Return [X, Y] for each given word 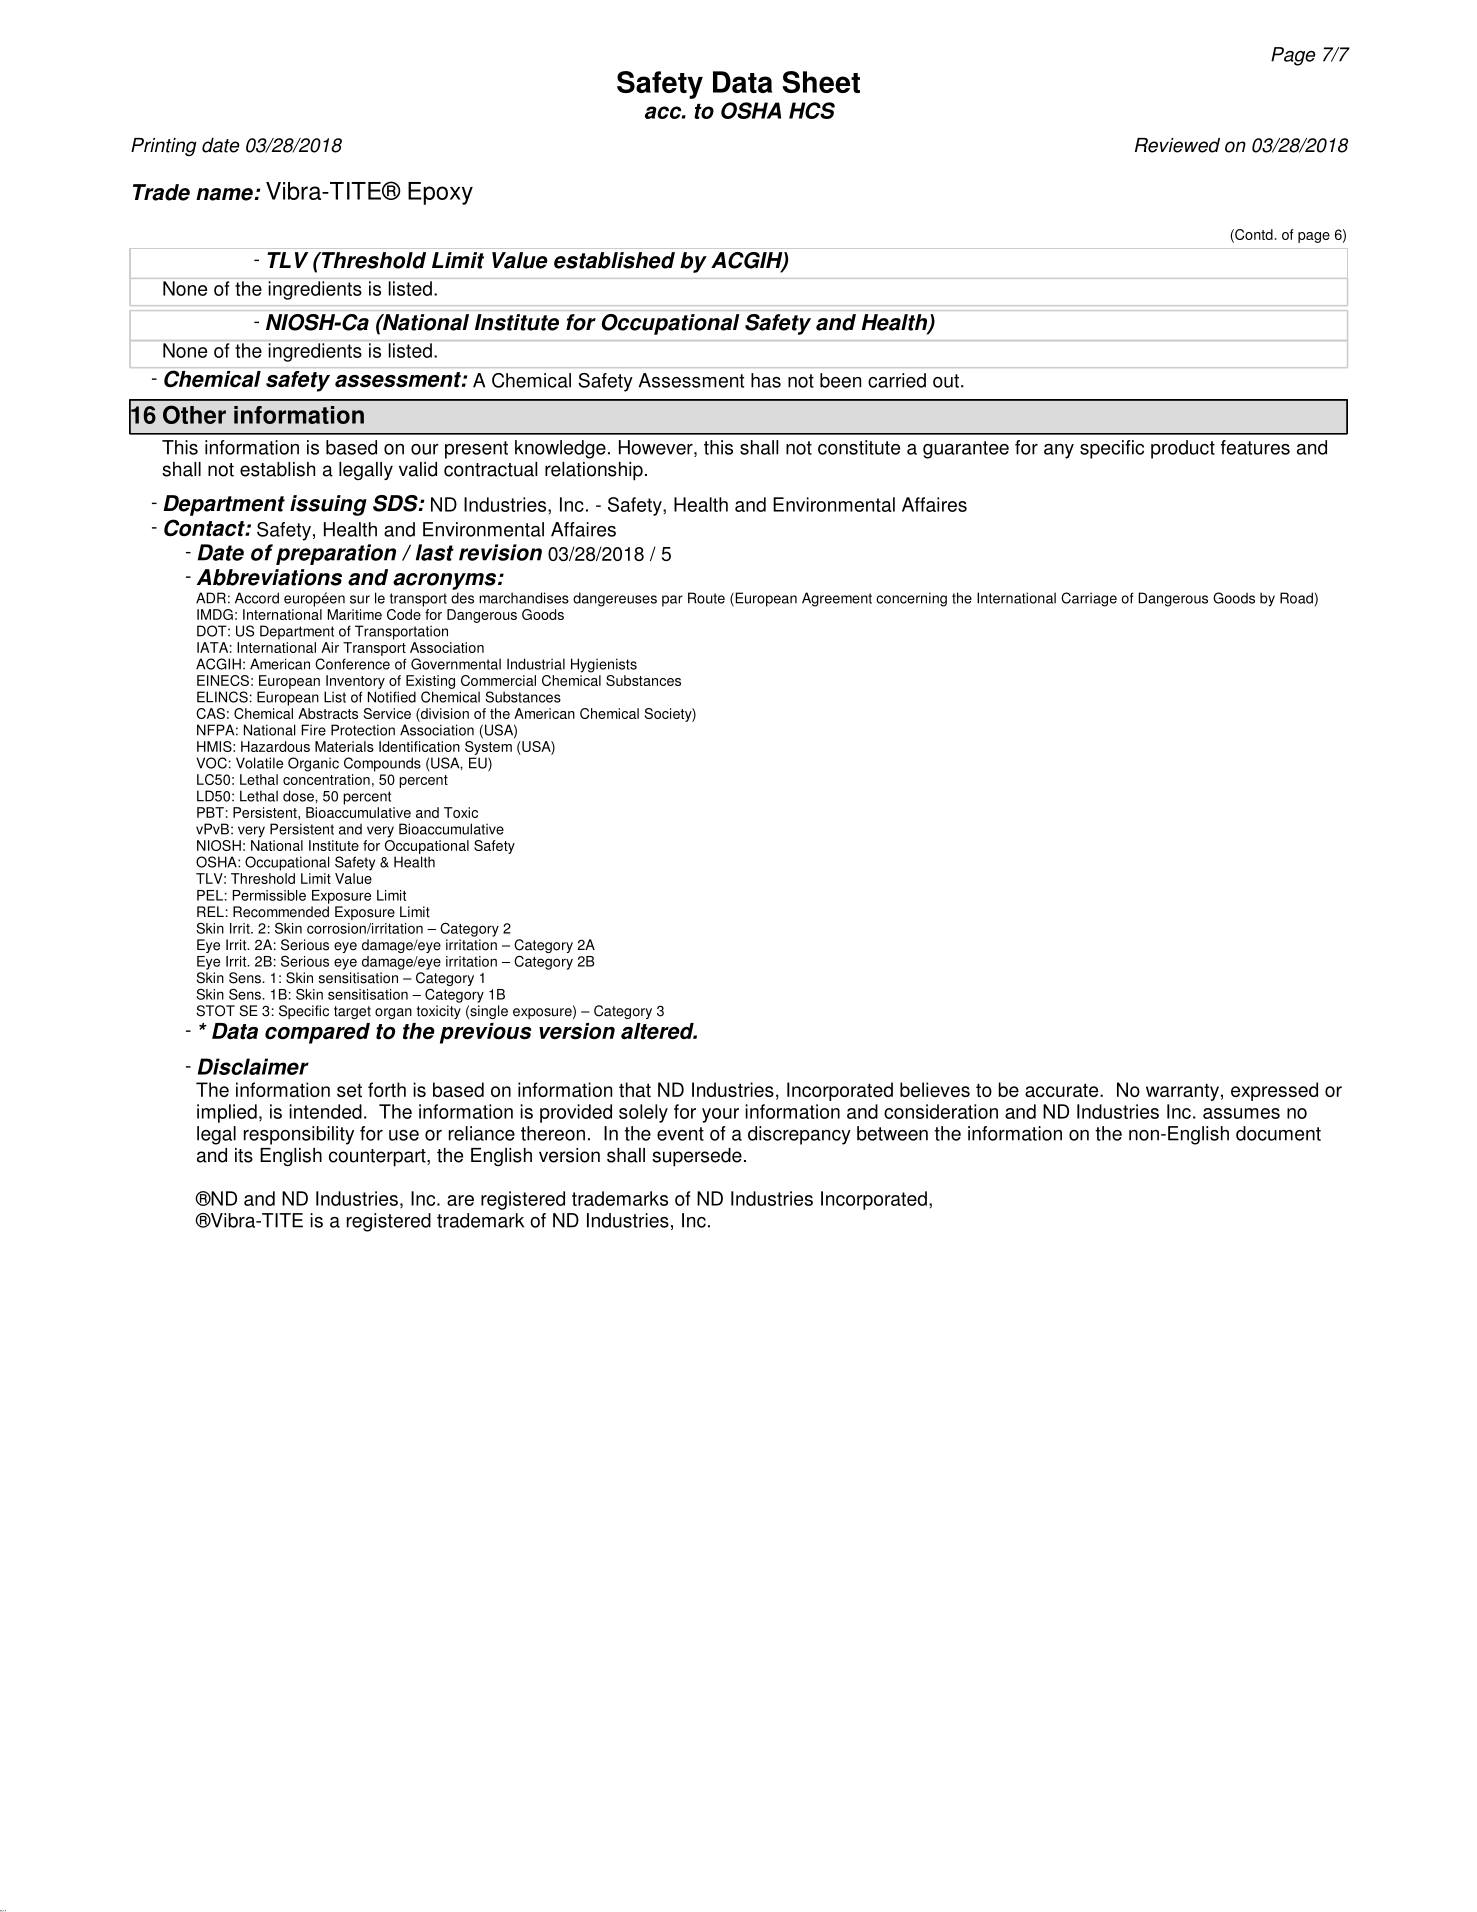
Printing [164, 147]
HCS [812, 110]
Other [194, 414]
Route [706, 598]
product [1183, 449]
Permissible [269, 895]
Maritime [355, 614]
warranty [1182, 1092]
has [766, 380]
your [720, 1115]
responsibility [299, 1135]
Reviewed [1177, 145]
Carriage [1089, 599]
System [488, 748]
